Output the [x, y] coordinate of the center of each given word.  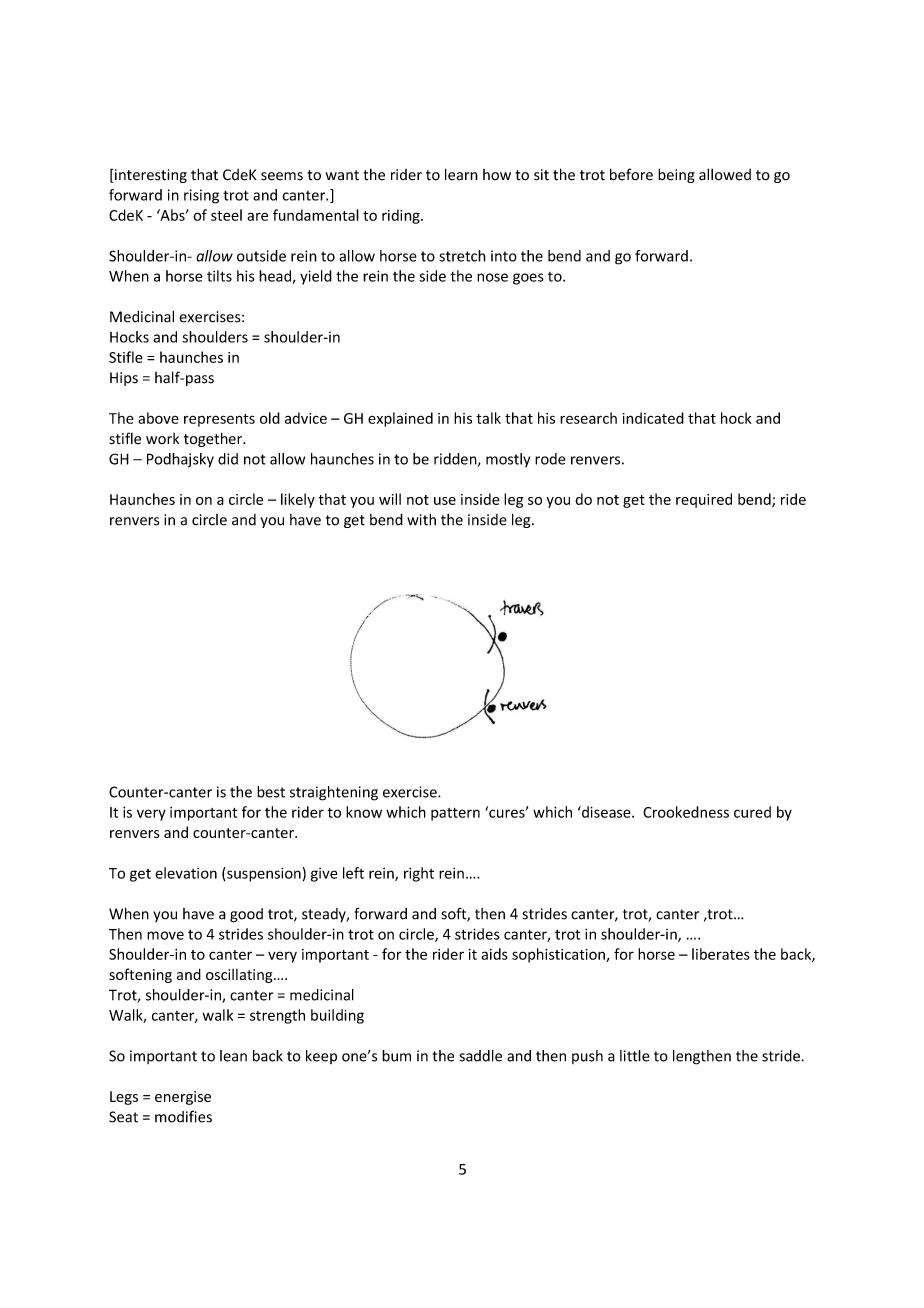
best [271, 792]
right [419, 874]
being [676, 175]
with [421, 519]
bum [396, 1056]
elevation [186, 873]
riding [402, 216]
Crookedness [686, 812]
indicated [653, 418]
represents [219, 420]
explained [400, 419]
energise [183, 1098]
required [704, 500]
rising [201, 196]
